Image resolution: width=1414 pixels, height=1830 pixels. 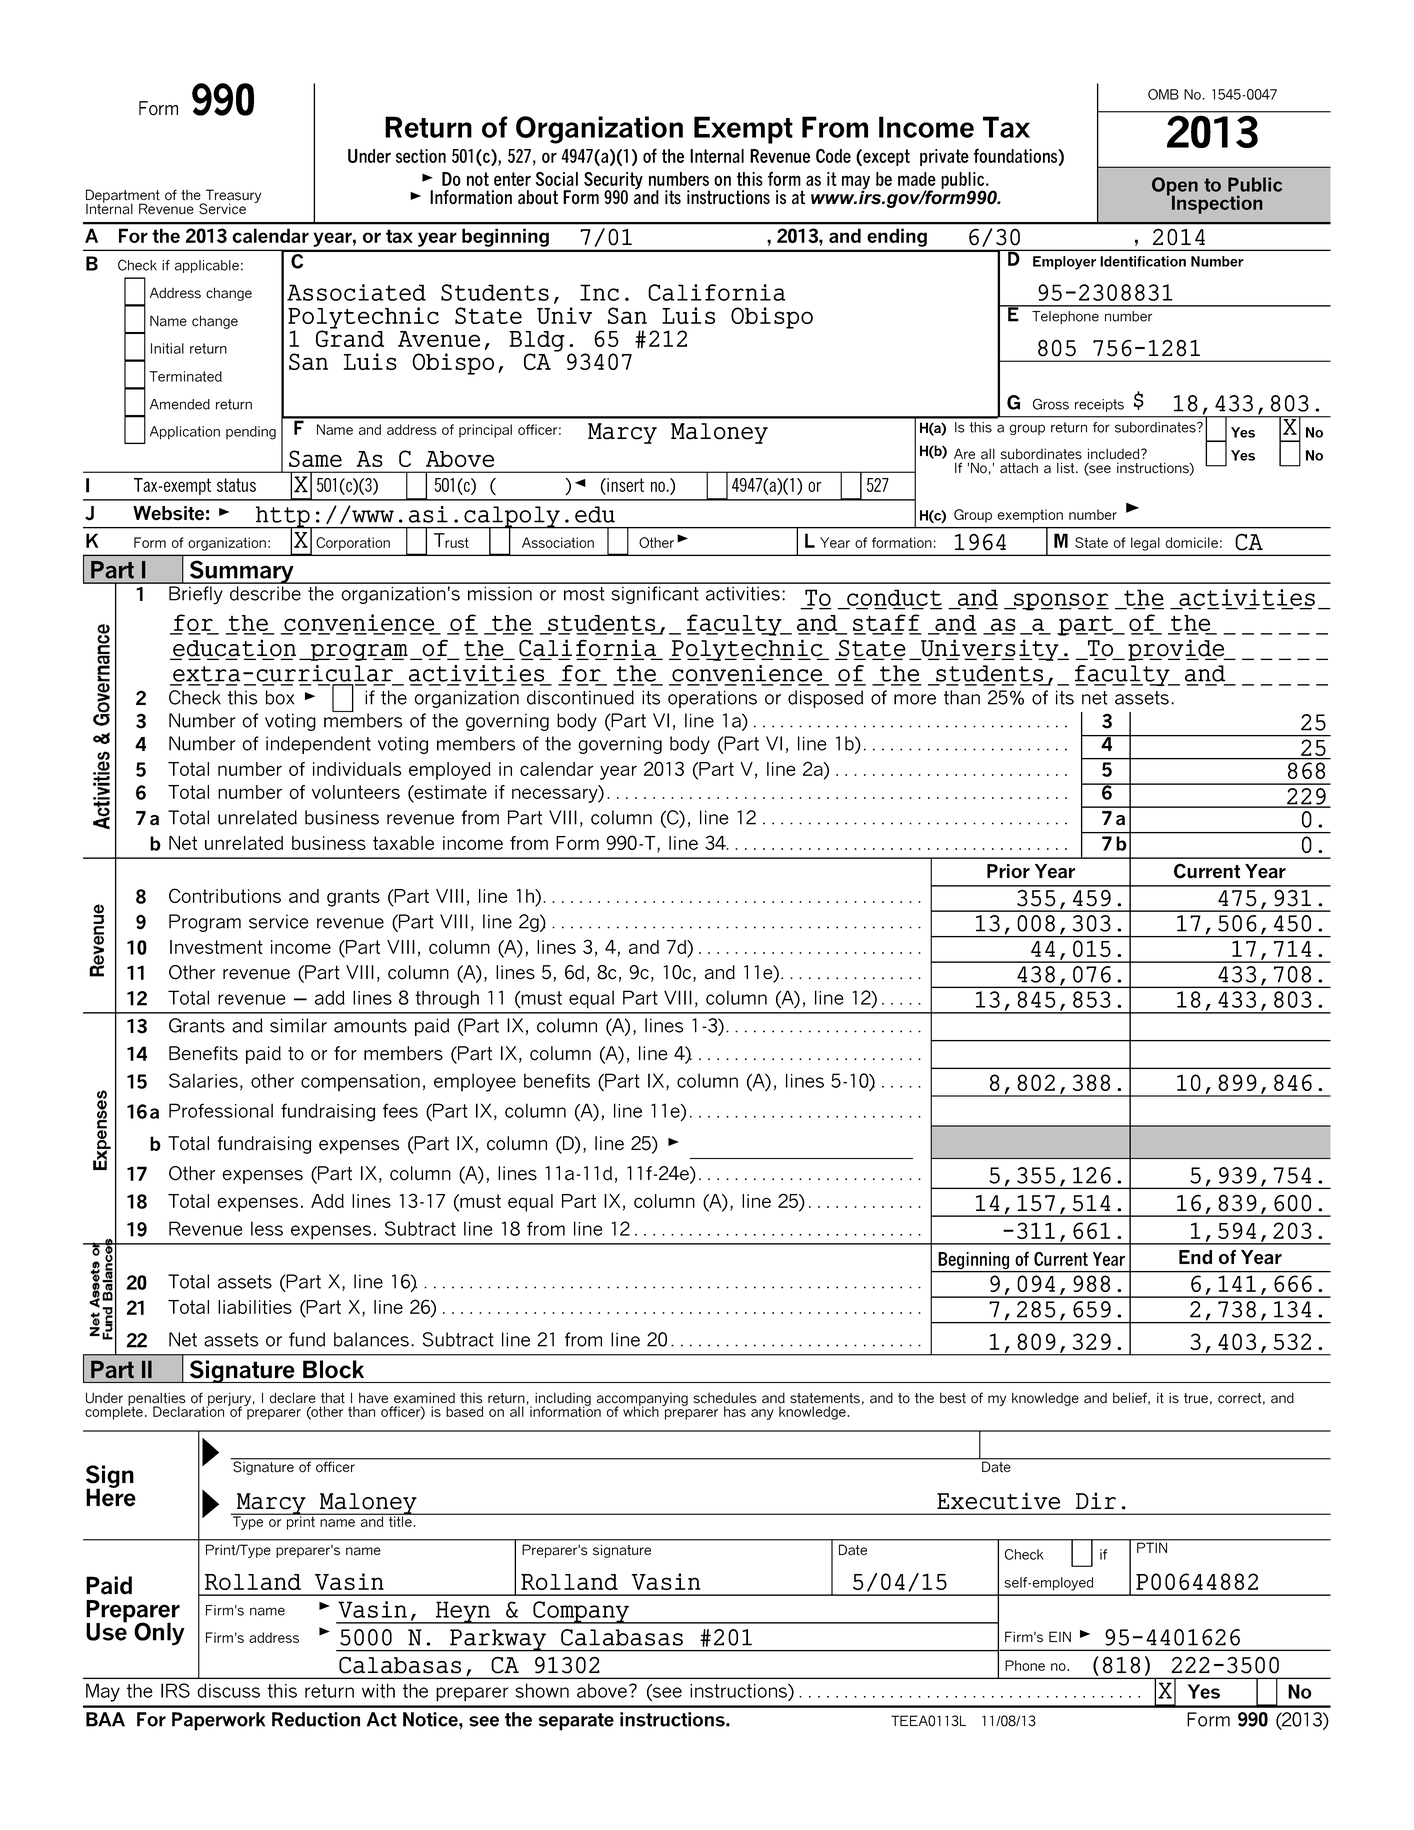 What do you see at coordinates (475, 1082) in the document?
I see `employee` at bounding box center [475, 1082].
